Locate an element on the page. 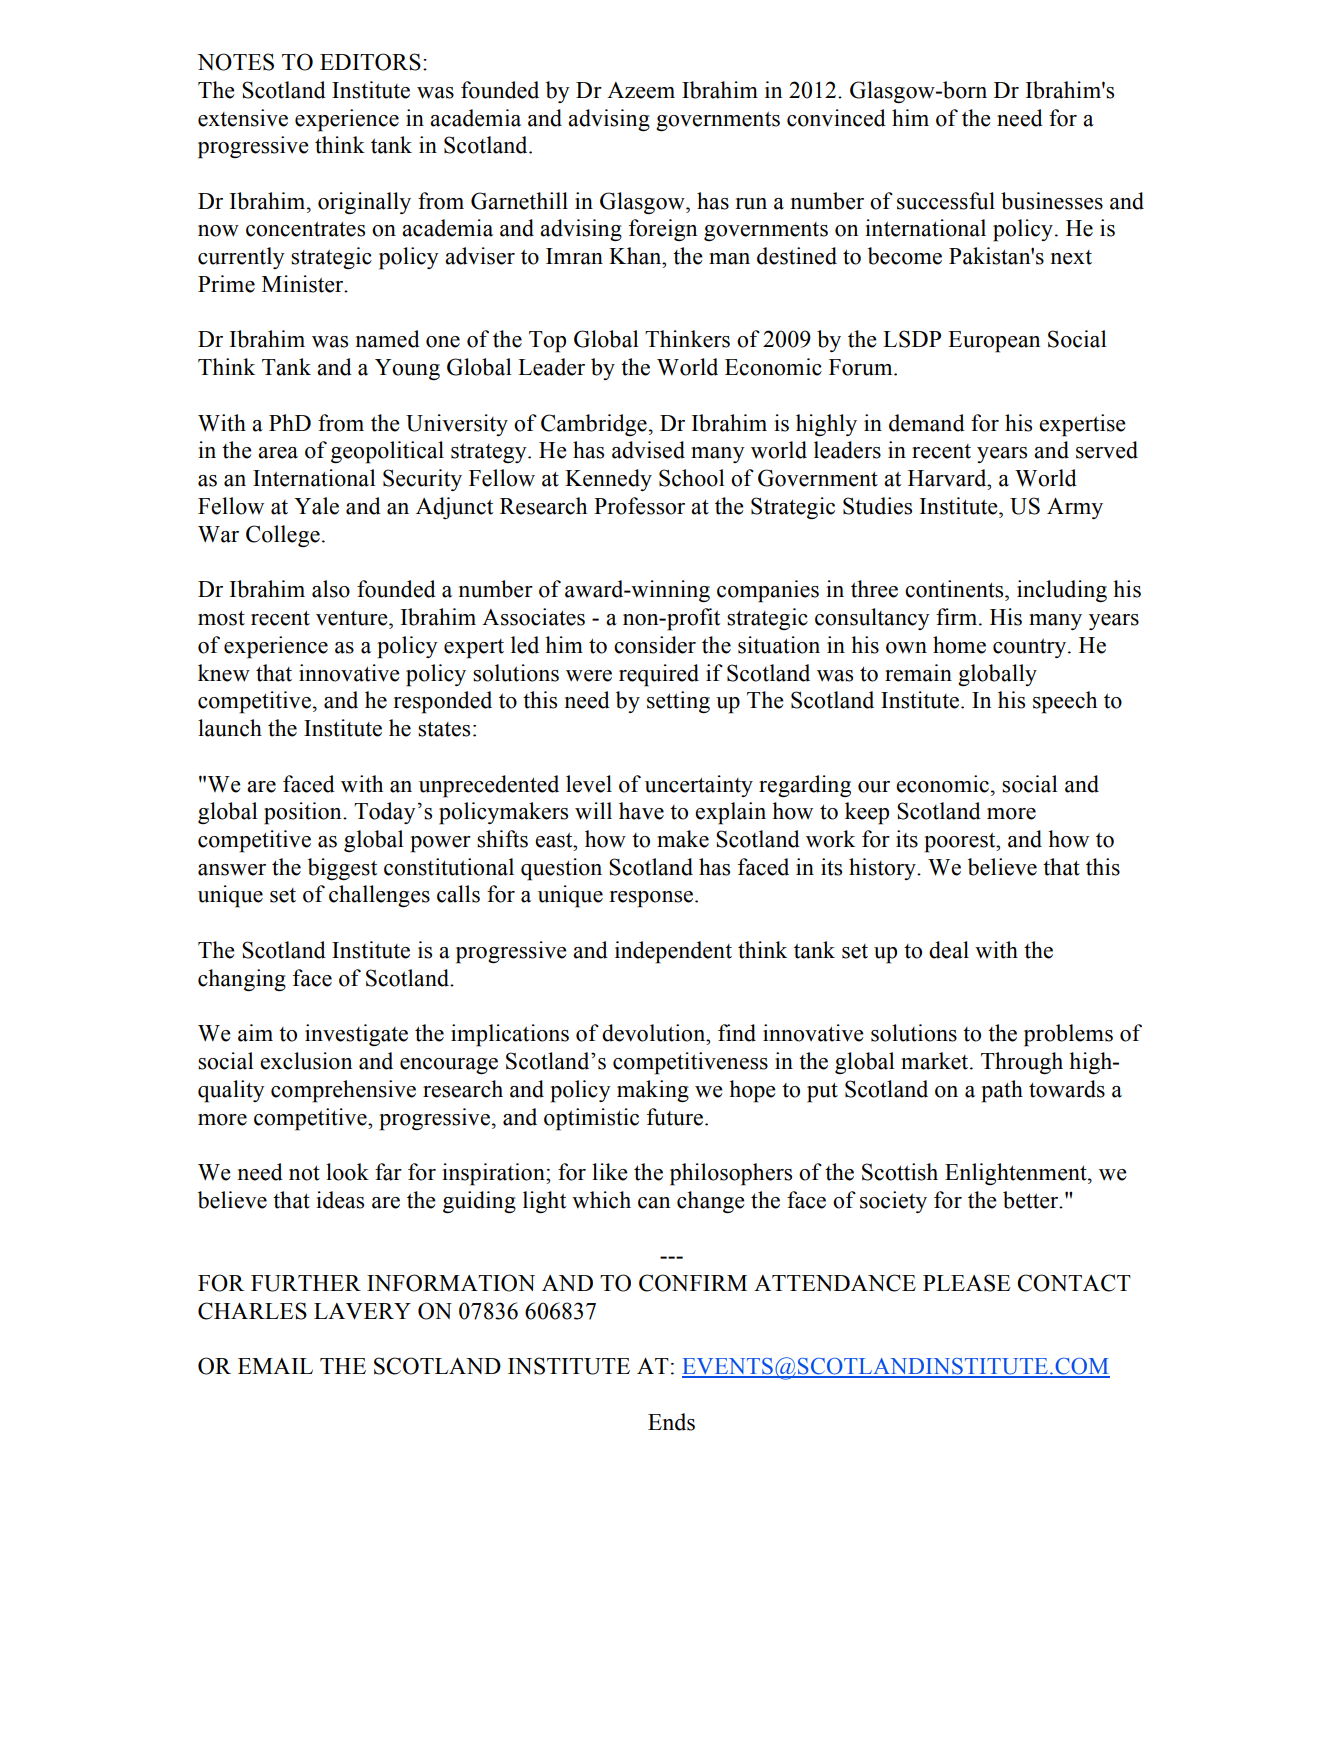  Professor is located at coordinates (639, 506).
